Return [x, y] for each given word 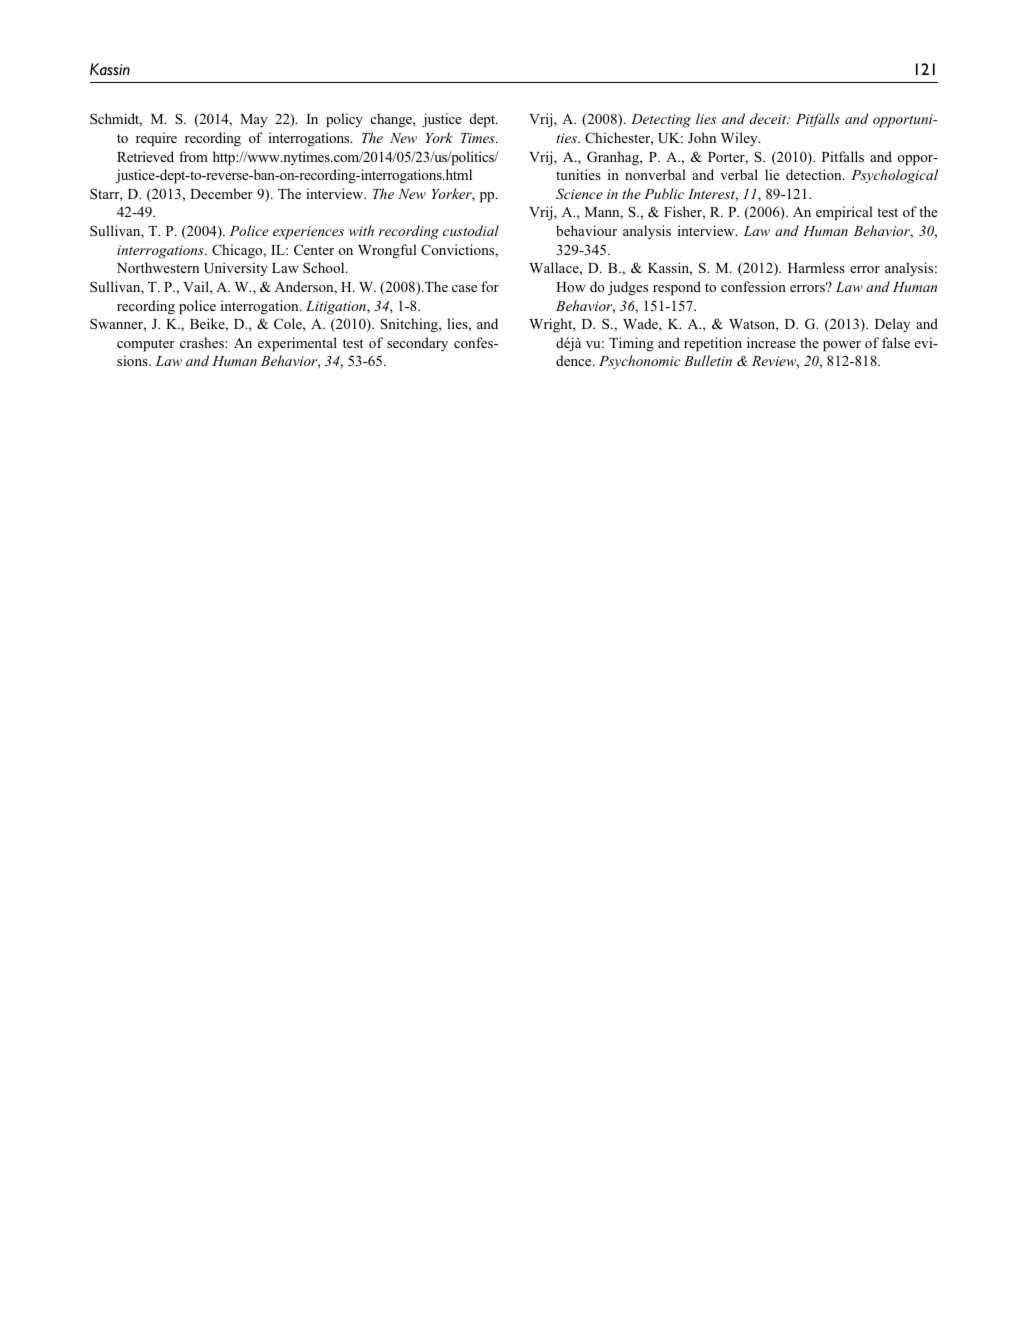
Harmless [816, 267]
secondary [417, 344]
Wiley [740, 139]
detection [815, 174]
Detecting [661, 121]
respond [677, 288]
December [221, 193]
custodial [471, 230]
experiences [308, 233]
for [490, 286]
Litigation [337, 308]
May [253, 120]
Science [579, 193]
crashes [203, 342]
